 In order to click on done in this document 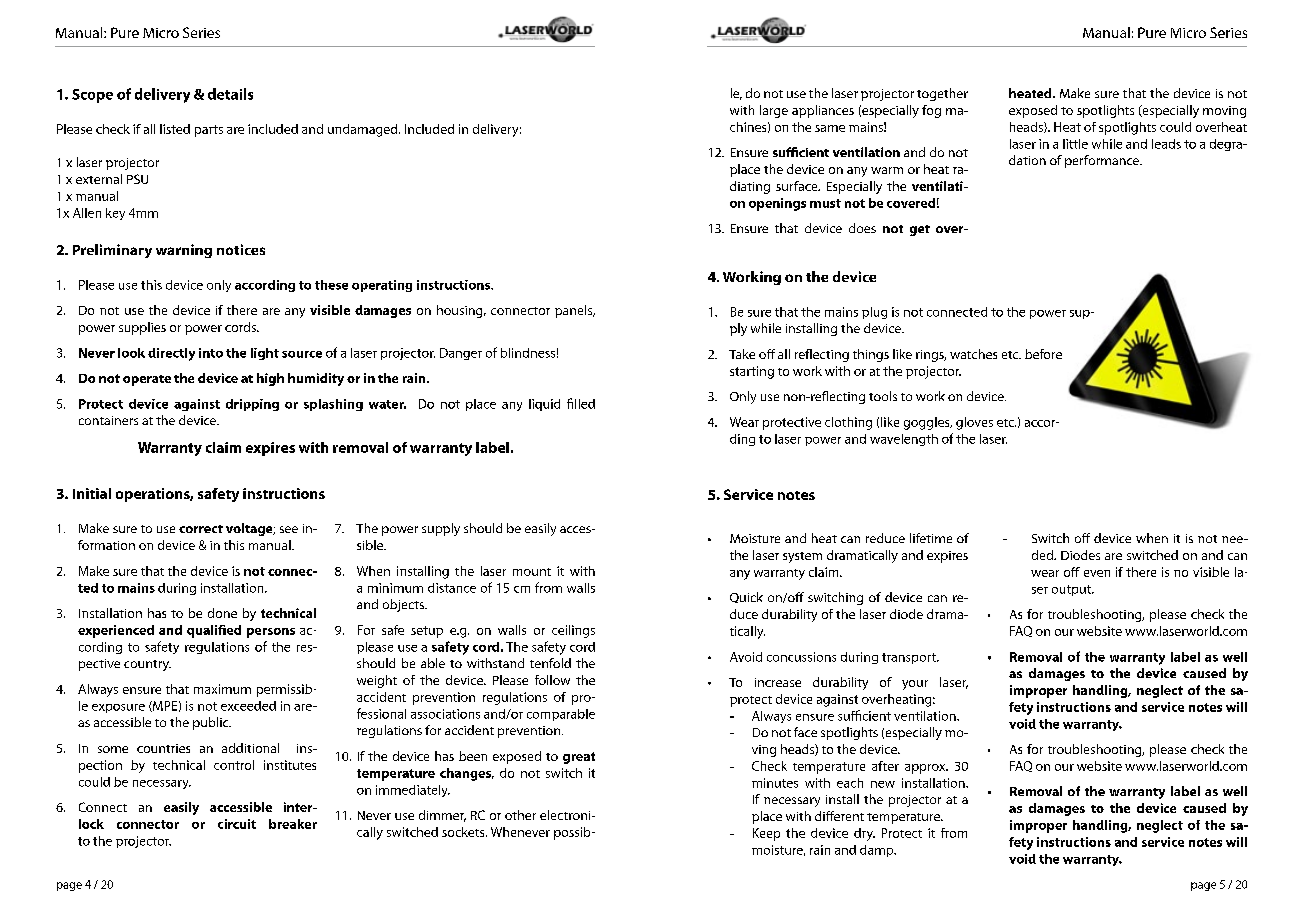, I will do `click(222, 613)`.
